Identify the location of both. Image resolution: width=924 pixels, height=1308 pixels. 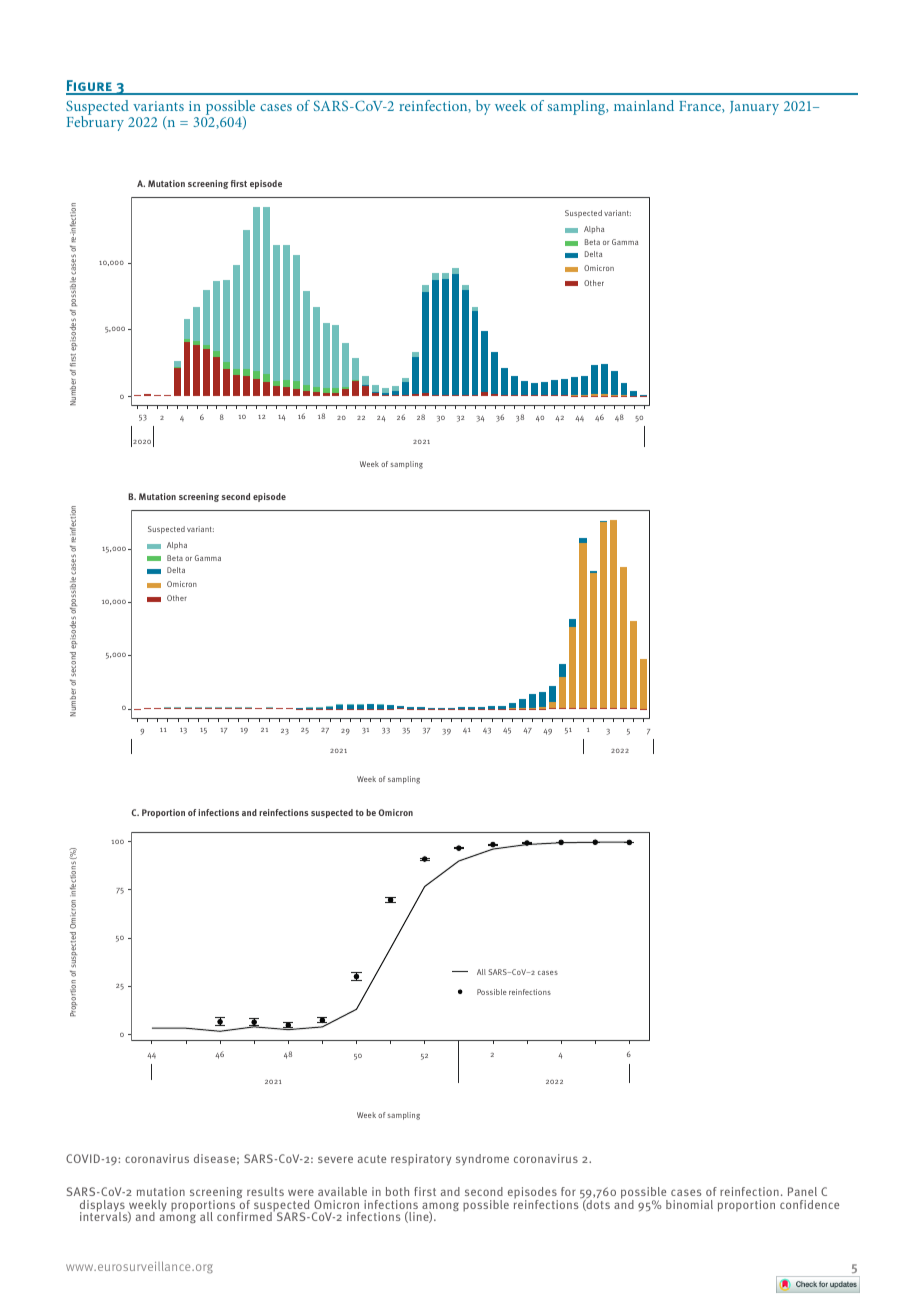
(397, 1191).
